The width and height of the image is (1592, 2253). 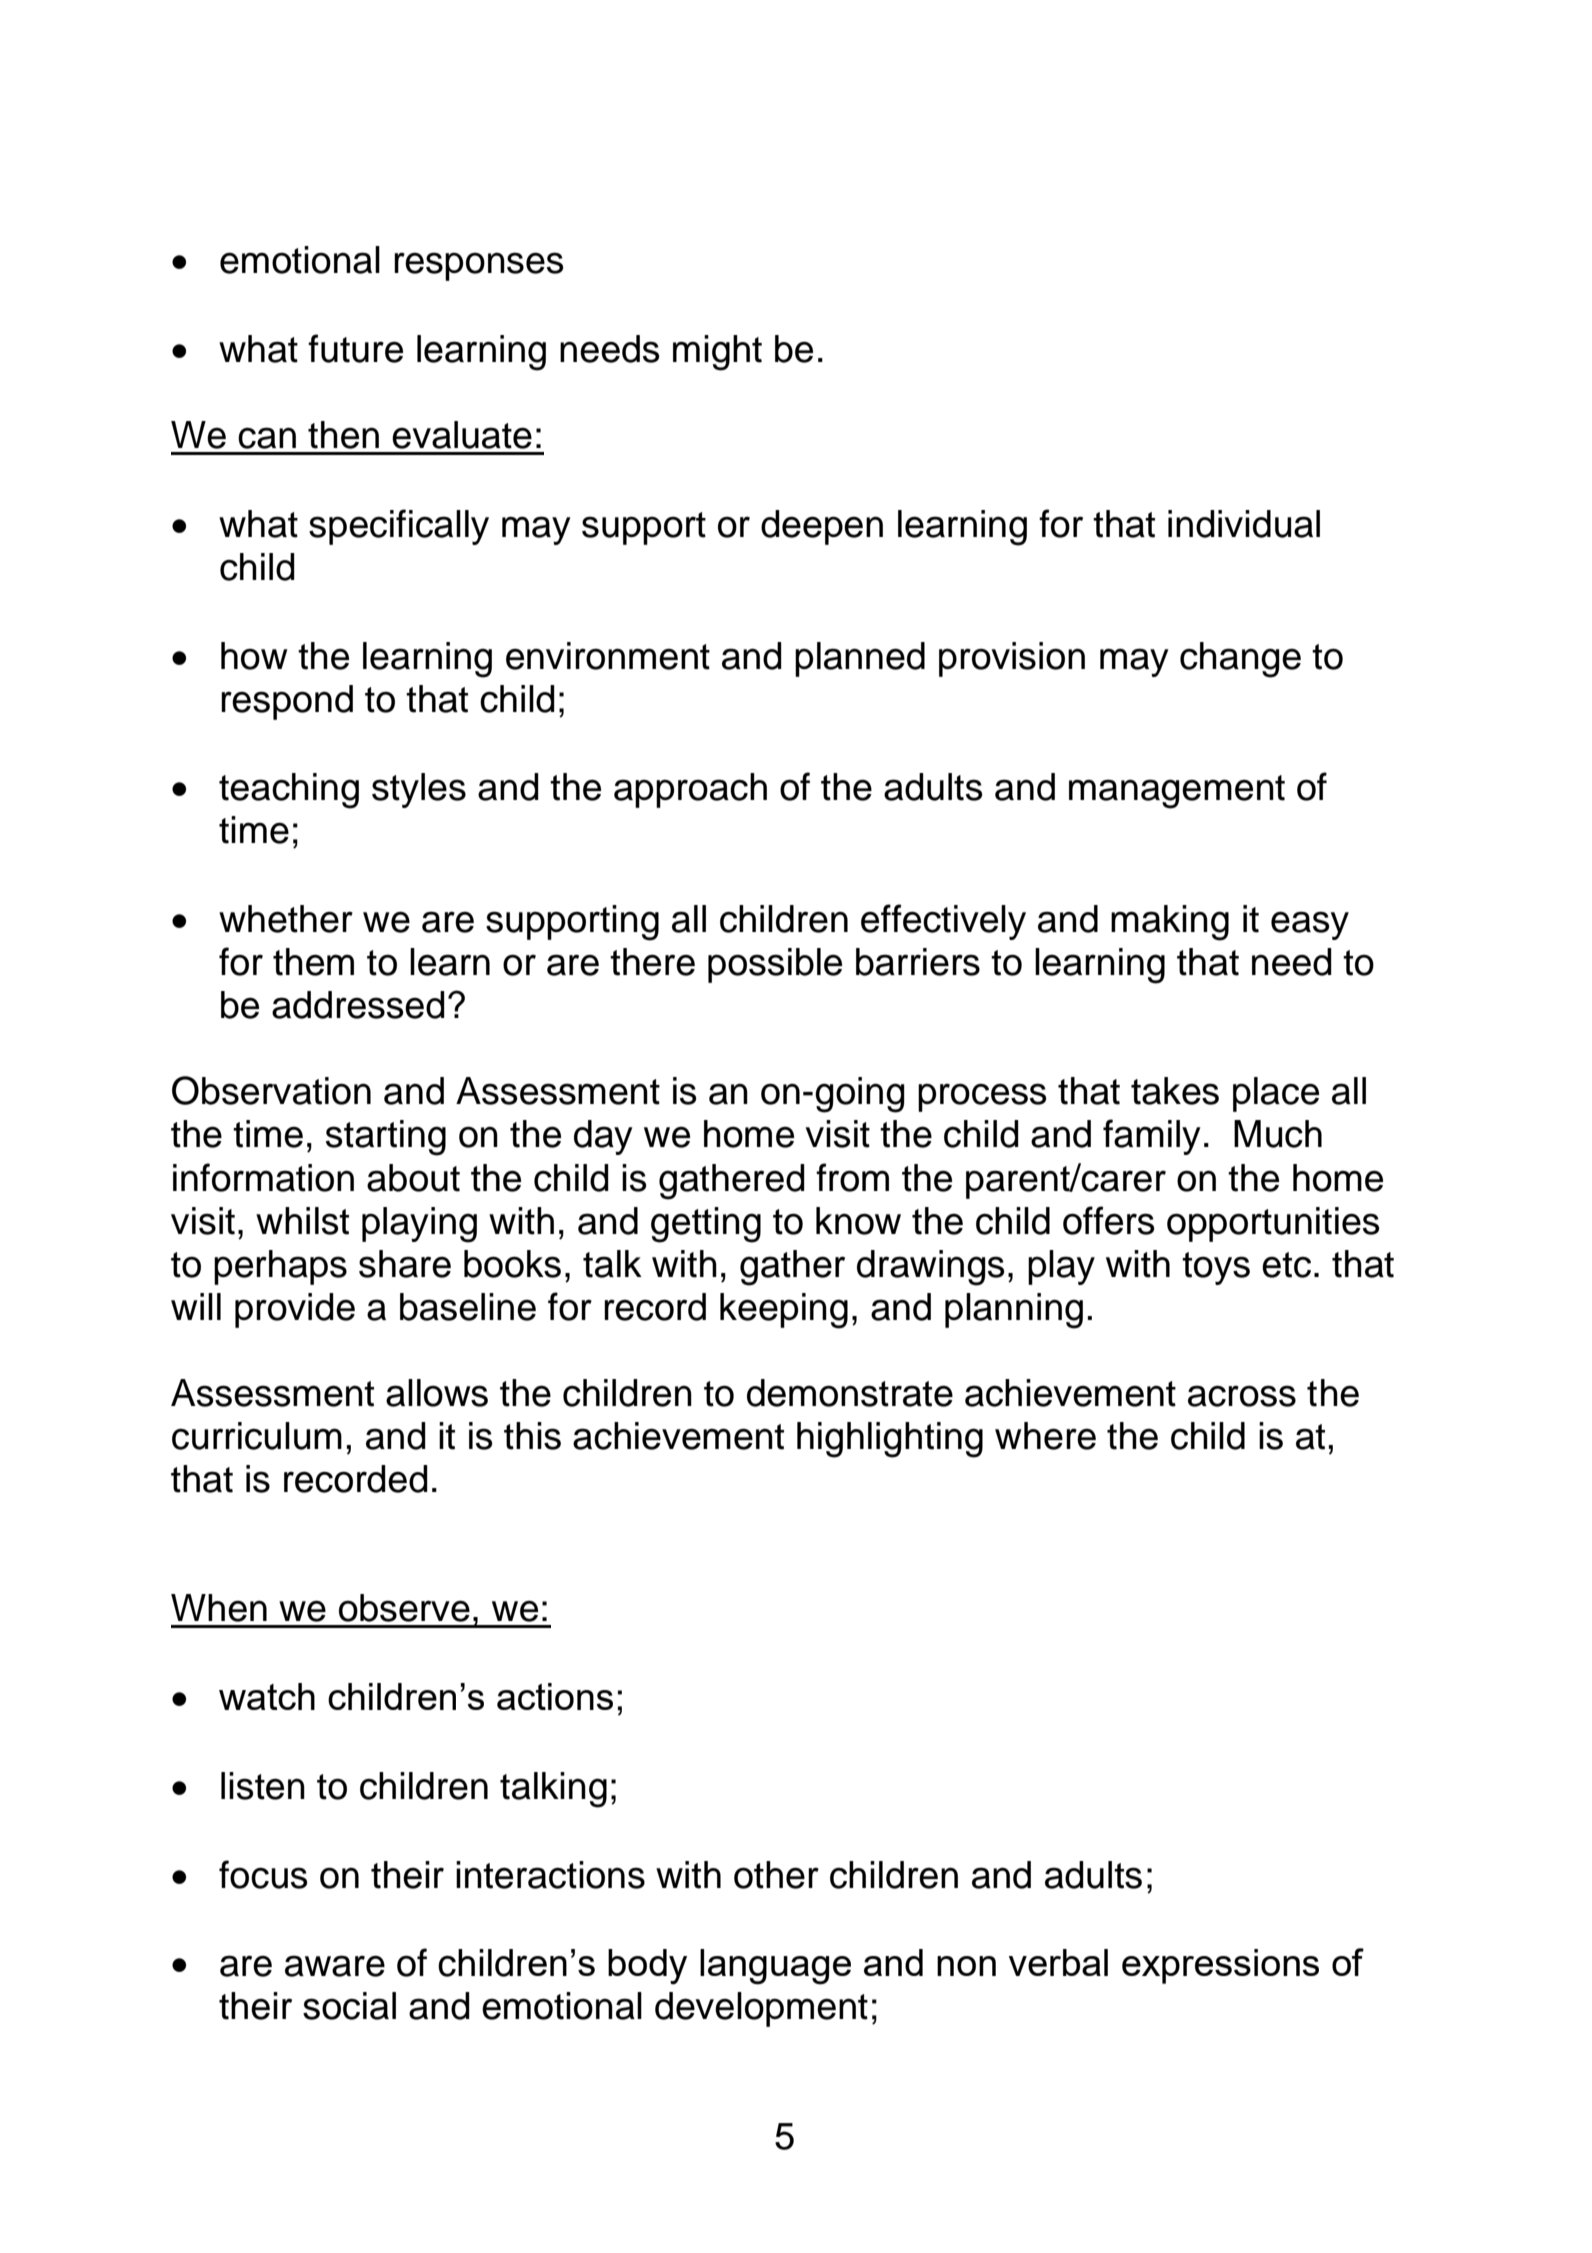 What do you see at coordinates (1244, 524) in the image?
I see `individual` at bounding box center [1244, 524].
